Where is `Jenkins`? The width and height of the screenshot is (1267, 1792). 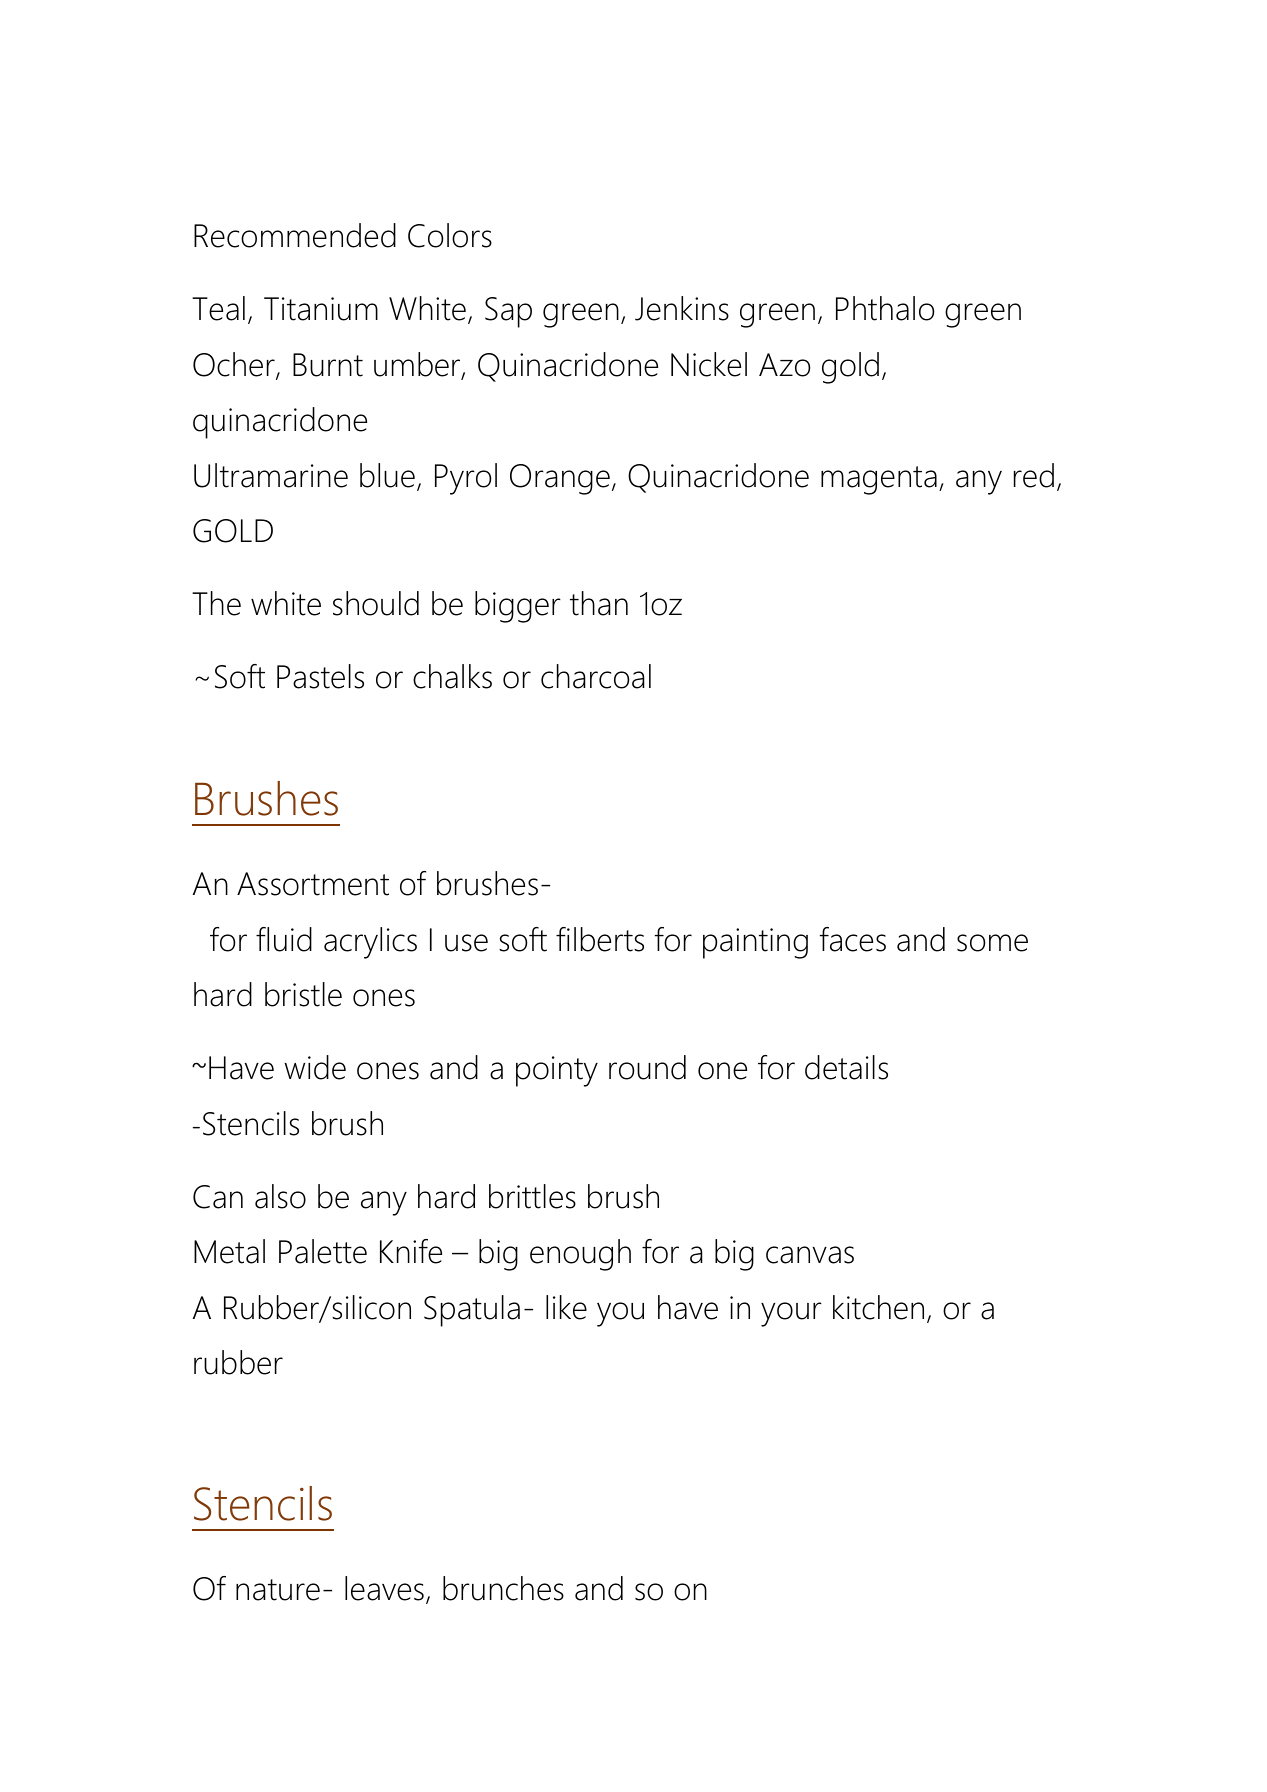 Jenkins is located at coordinates (682, 308).
